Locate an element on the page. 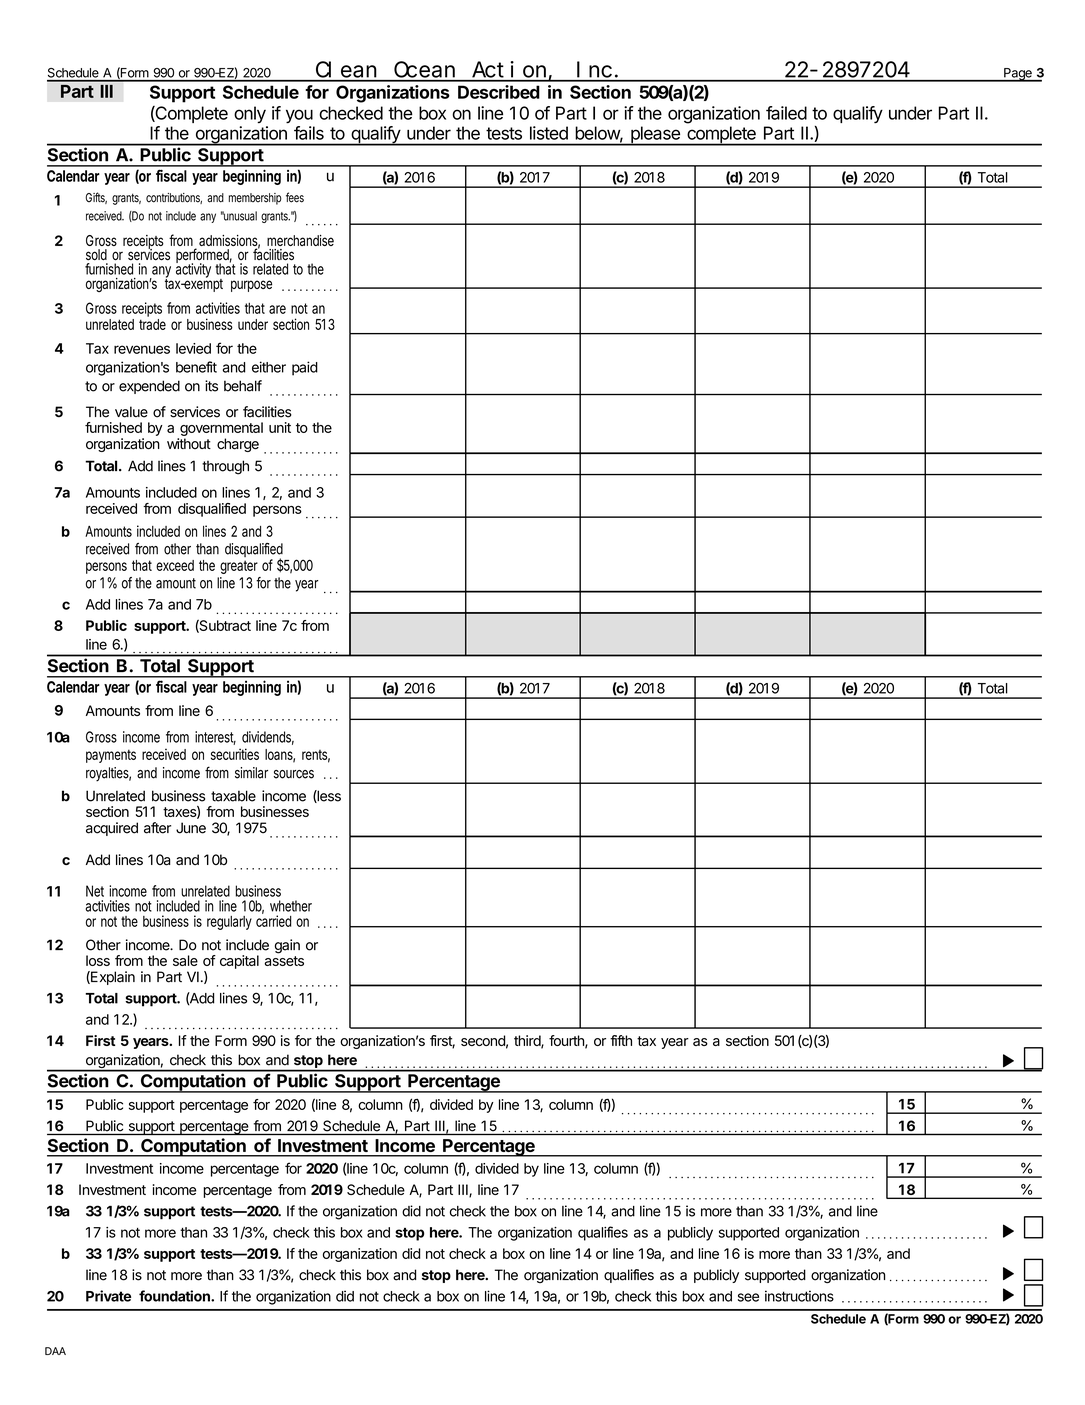 This image has height=1405, width=1085. sale is located at coordinates (185, 960).
